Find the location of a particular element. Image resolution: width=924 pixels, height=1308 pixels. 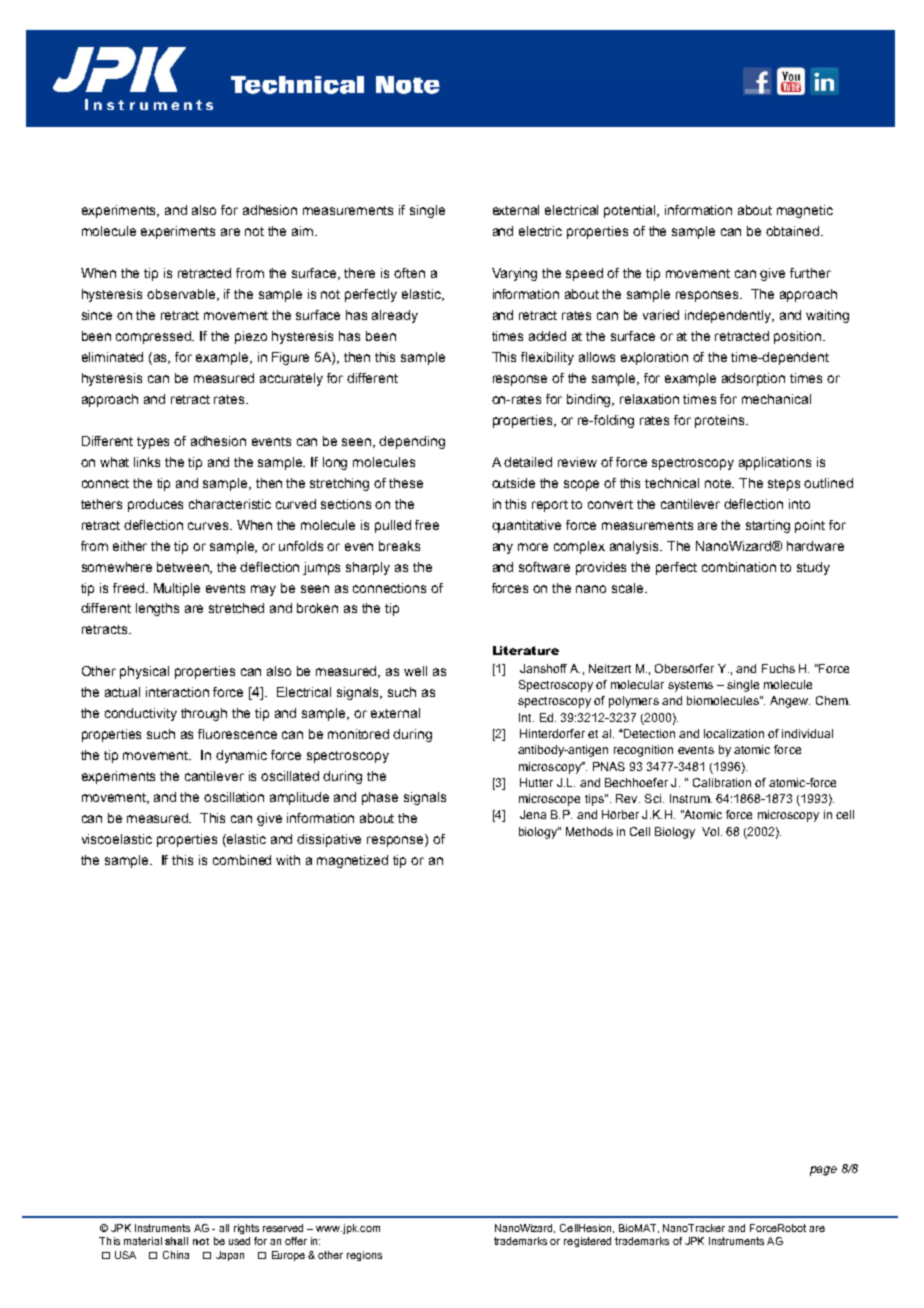

Vol is located at coordinates (710, 831).
